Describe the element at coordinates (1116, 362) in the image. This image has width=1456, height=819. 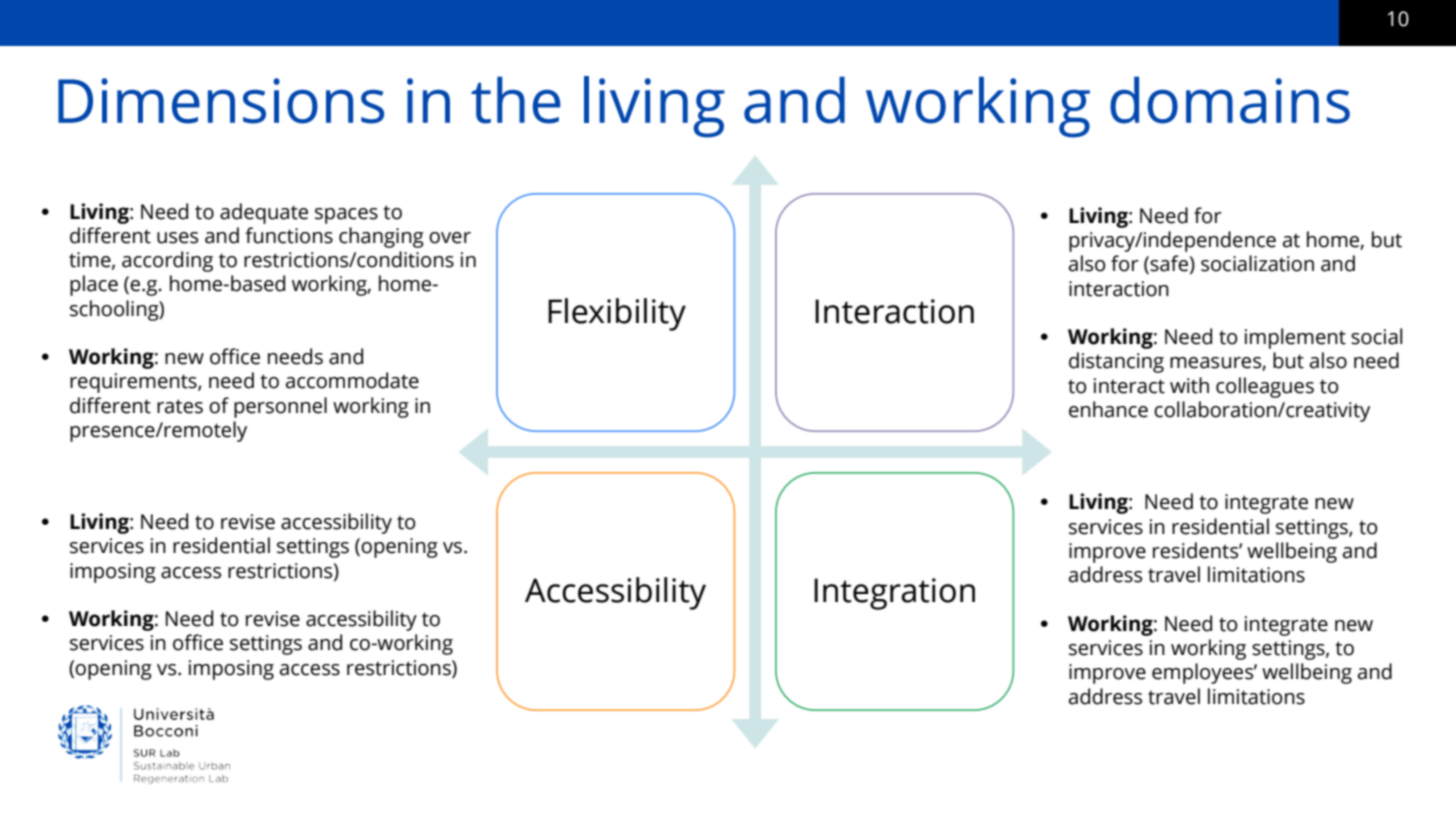
I see `distancing` at that location.
